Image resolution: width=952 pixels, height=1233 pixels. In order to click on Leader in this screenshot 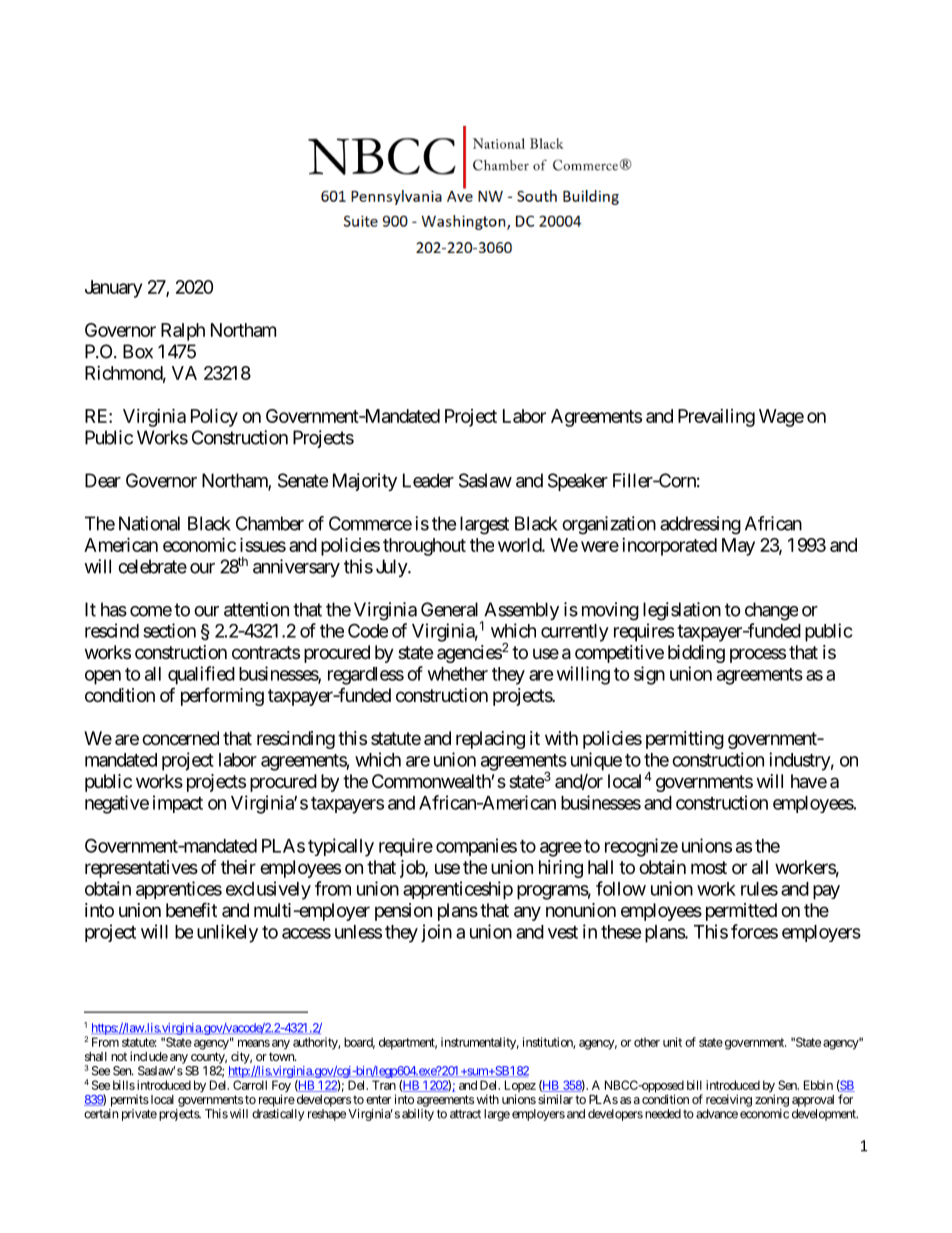, I will do `click(428, 480)`.
